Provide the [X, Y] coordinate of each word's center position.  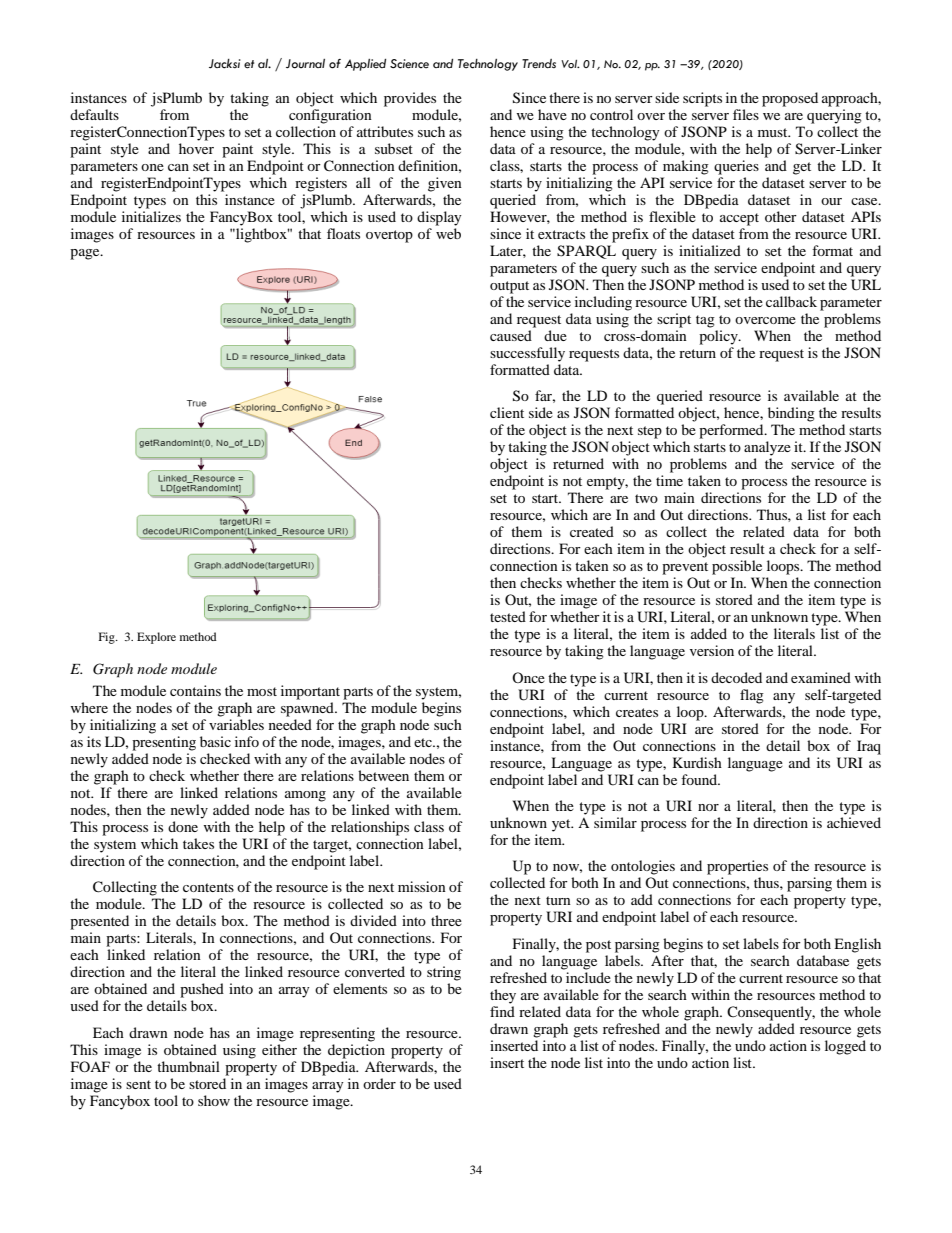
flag [752, 696]
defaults [94, 114]
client [507, 412]
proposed [790, 99]
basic [215, 741]
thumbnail [188, 1066]
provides [410, 99]
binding [791, 414]
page [86, 254]
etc [424, 742]
